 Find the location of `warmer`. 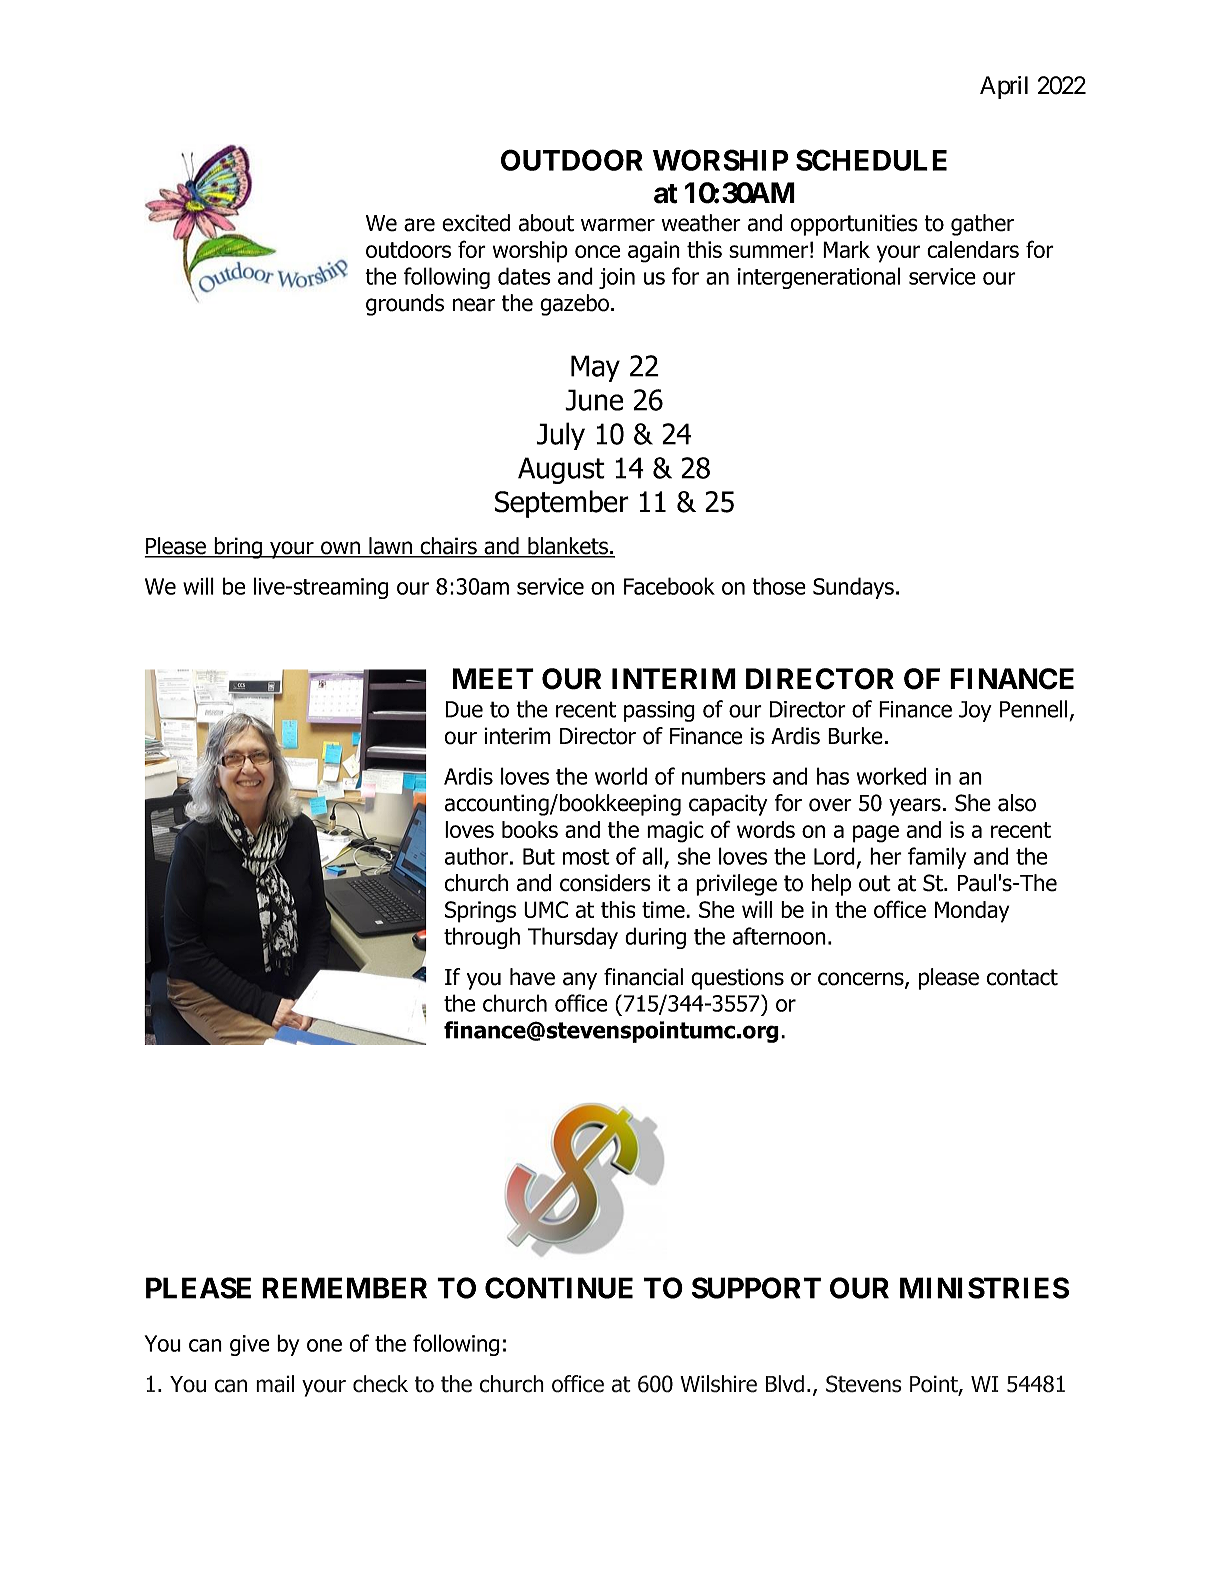

warmer is located at coordinates (618, 225).
